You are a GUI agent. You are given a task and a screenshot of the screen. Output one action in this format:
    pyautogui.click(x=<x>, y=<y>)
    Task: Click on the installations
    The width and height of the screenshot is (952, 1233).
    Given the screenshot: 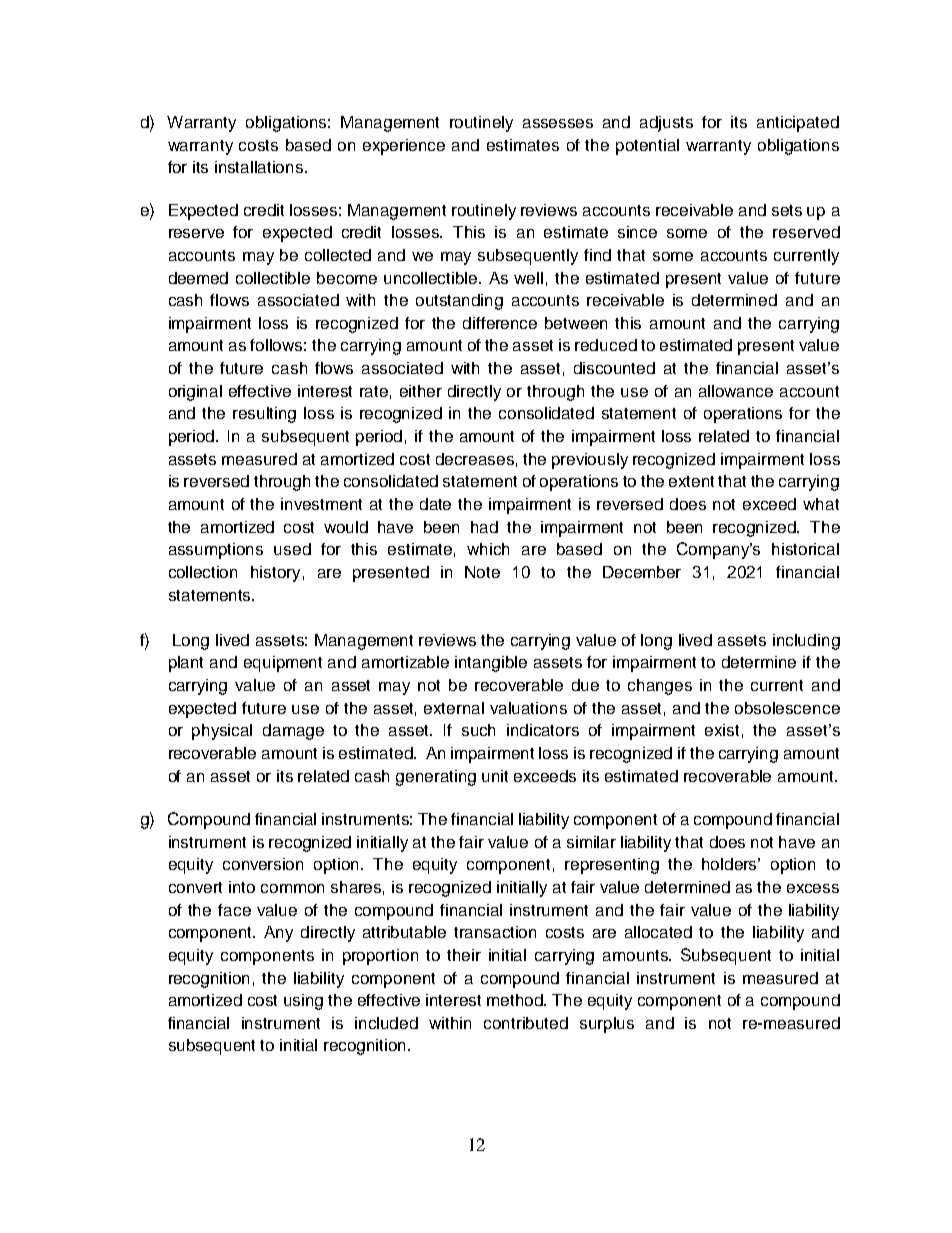 What is the action you would take?
    pyautogui.click(x=260, y=167)
